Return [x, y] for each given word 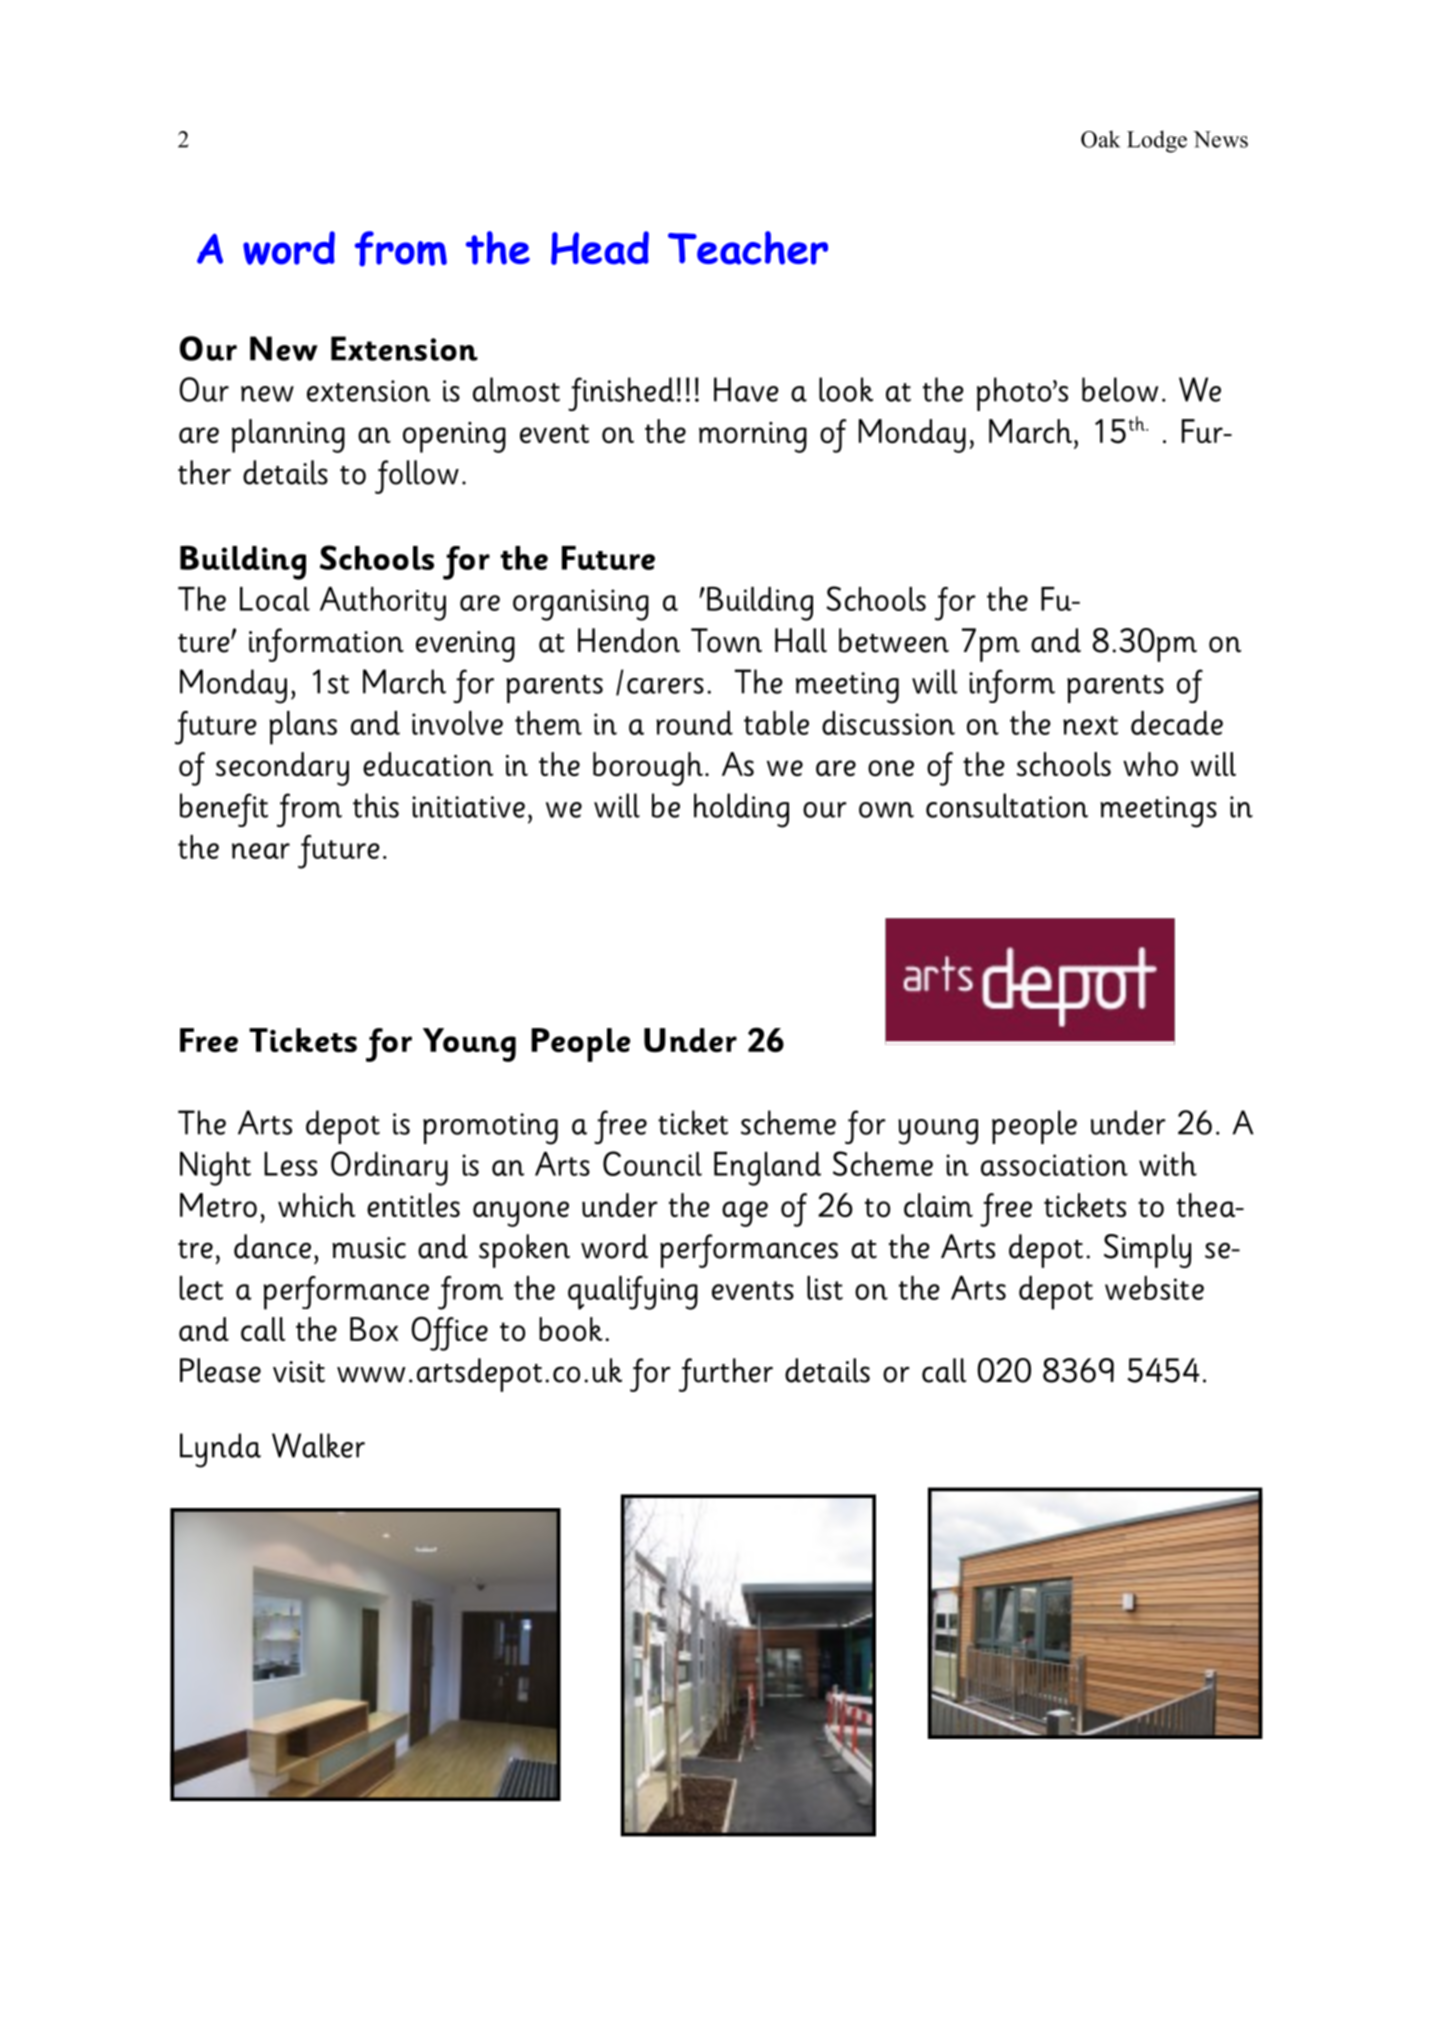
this [376, 805]
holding [741, 810]
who [1150, 764]
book [571, 1329]
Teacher [748, 248]
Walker [318, 1445]
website [1154, 1288]
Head [600, 248]
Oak [1100, 139]
